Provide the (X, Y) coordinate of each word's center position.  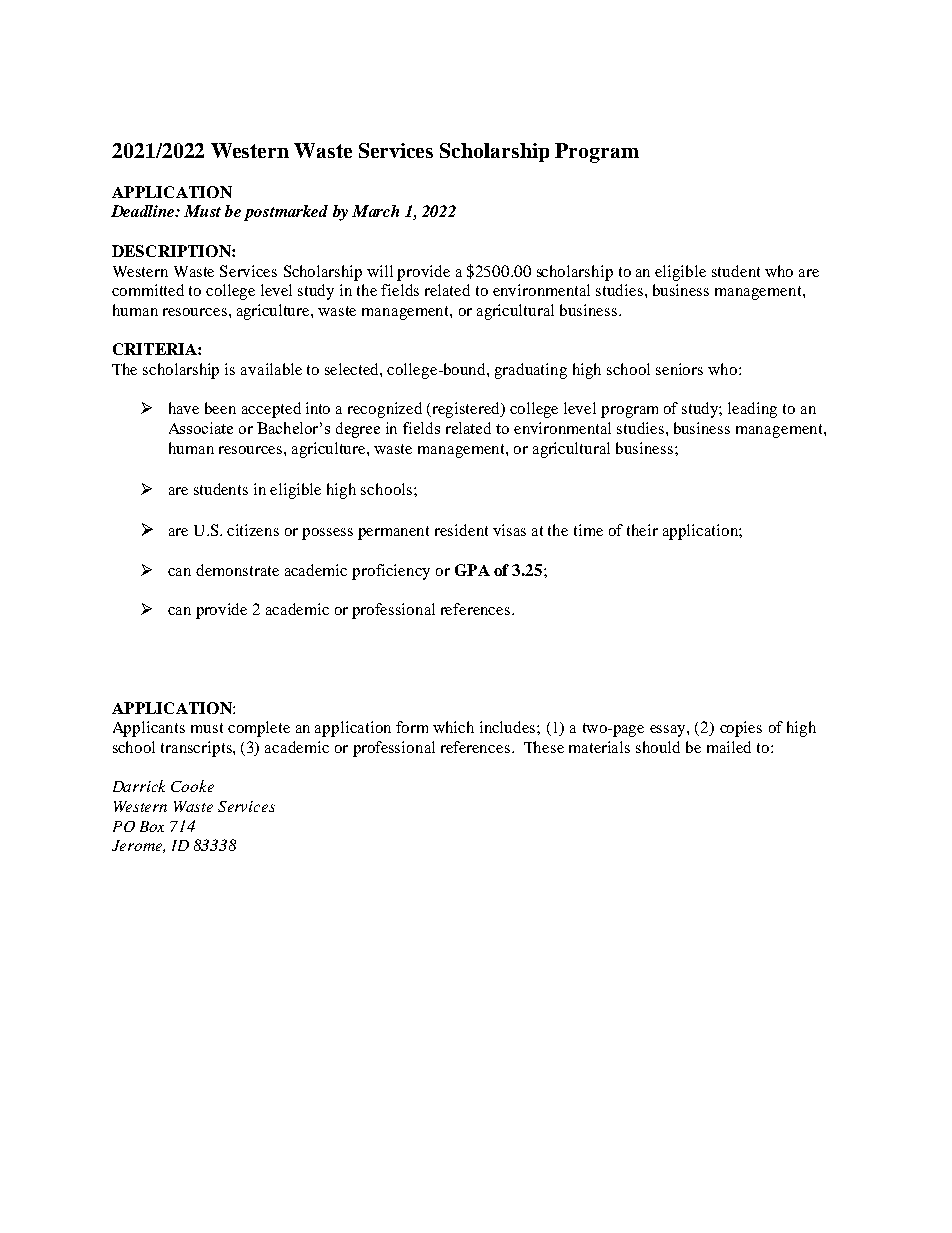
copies (741, 729)
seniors (679, 369)
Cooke (192, 786)
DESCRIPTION (172, 251)
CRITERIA (156, 349)
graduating (531, 371)
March (375, 211)
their (642, 530)
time (588, 530)
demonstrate (237, 570)
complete (259, 729)
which (453, 727)
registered (468, 410)
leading (752, 410)
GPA (472, 570)
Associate (201, 428)
